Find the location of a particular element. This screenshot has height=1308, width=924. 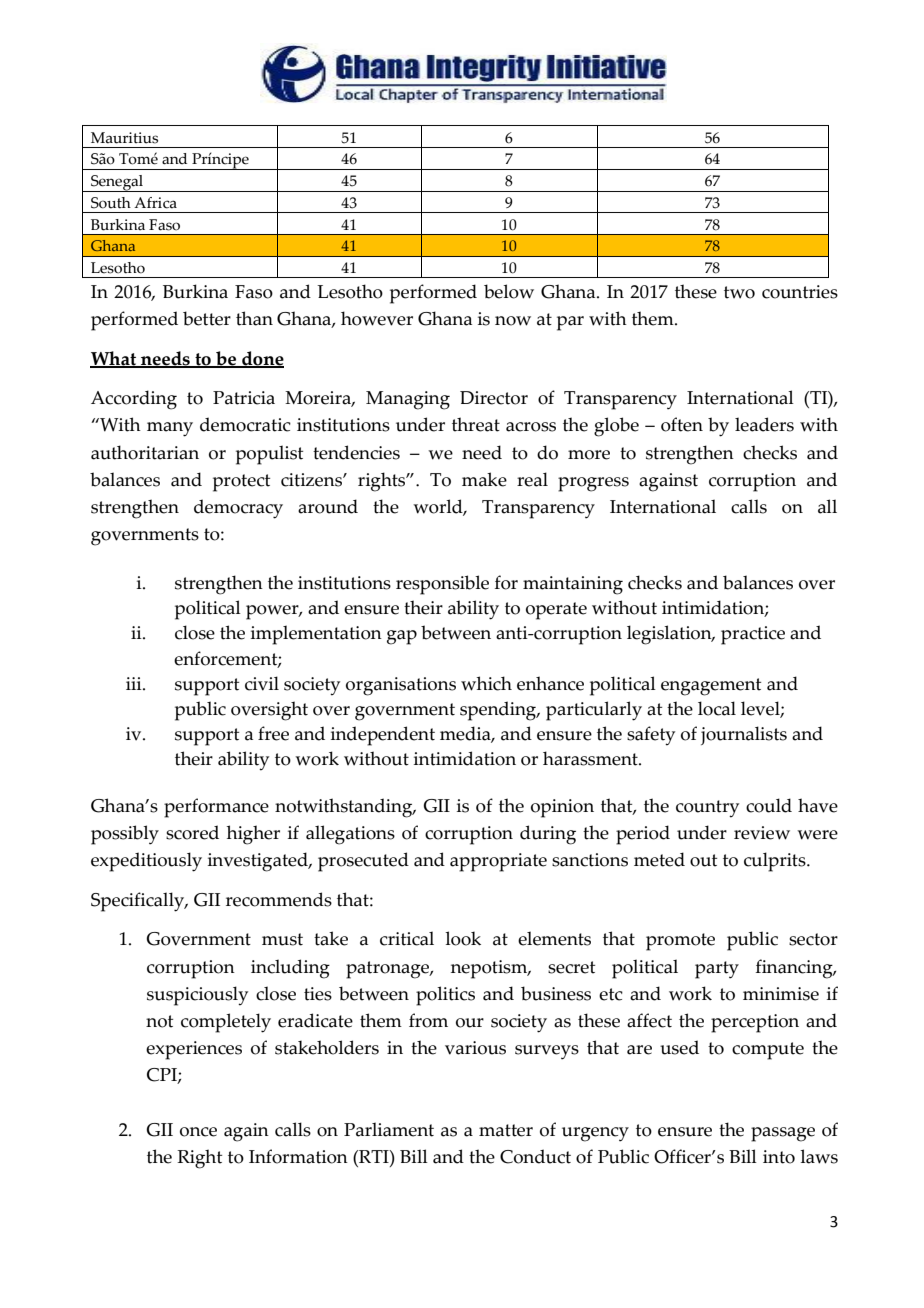

matter is located at coordinates (506, 1130).
